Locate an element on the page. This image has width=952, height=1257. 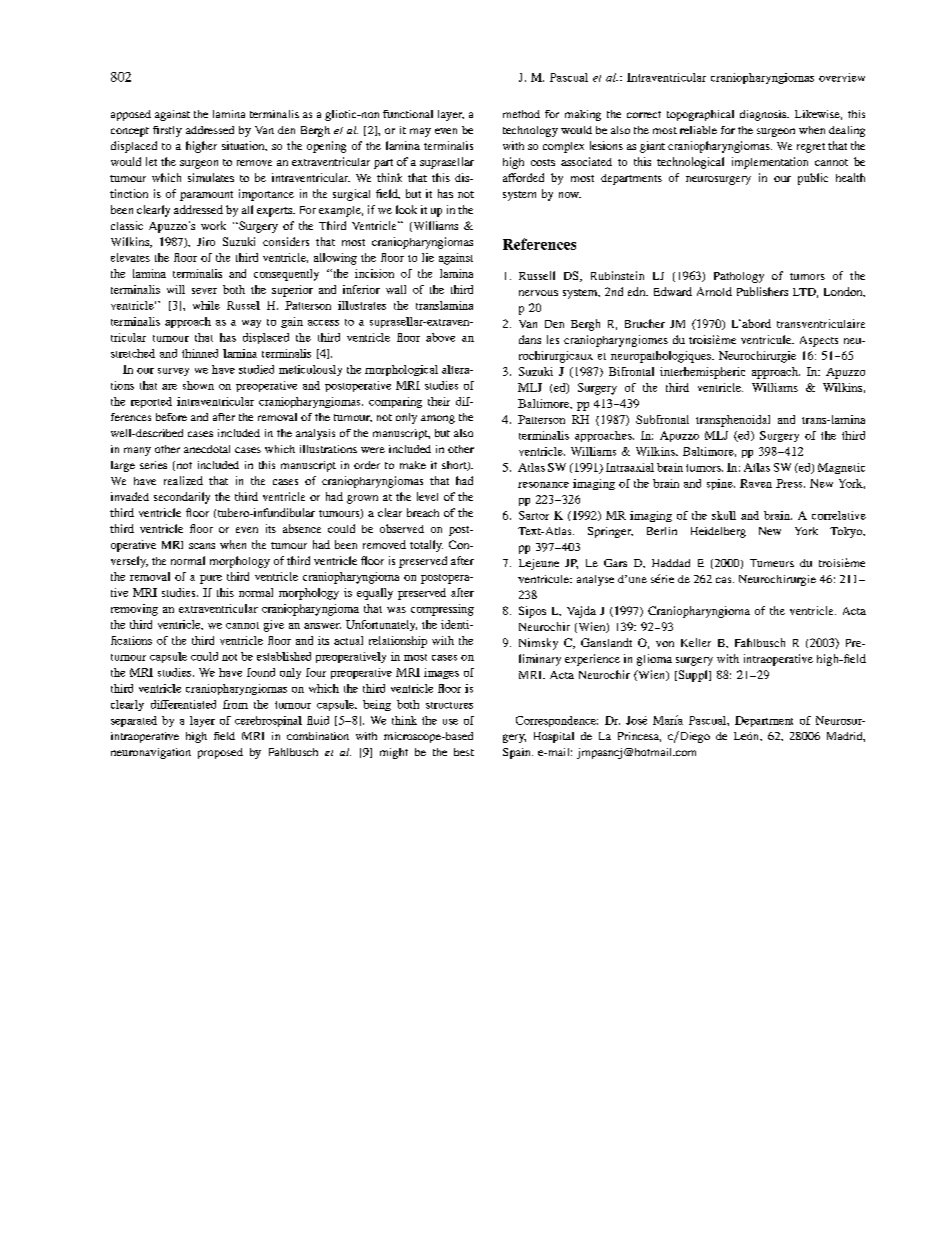
lie is located at coordinates (428, 257).
